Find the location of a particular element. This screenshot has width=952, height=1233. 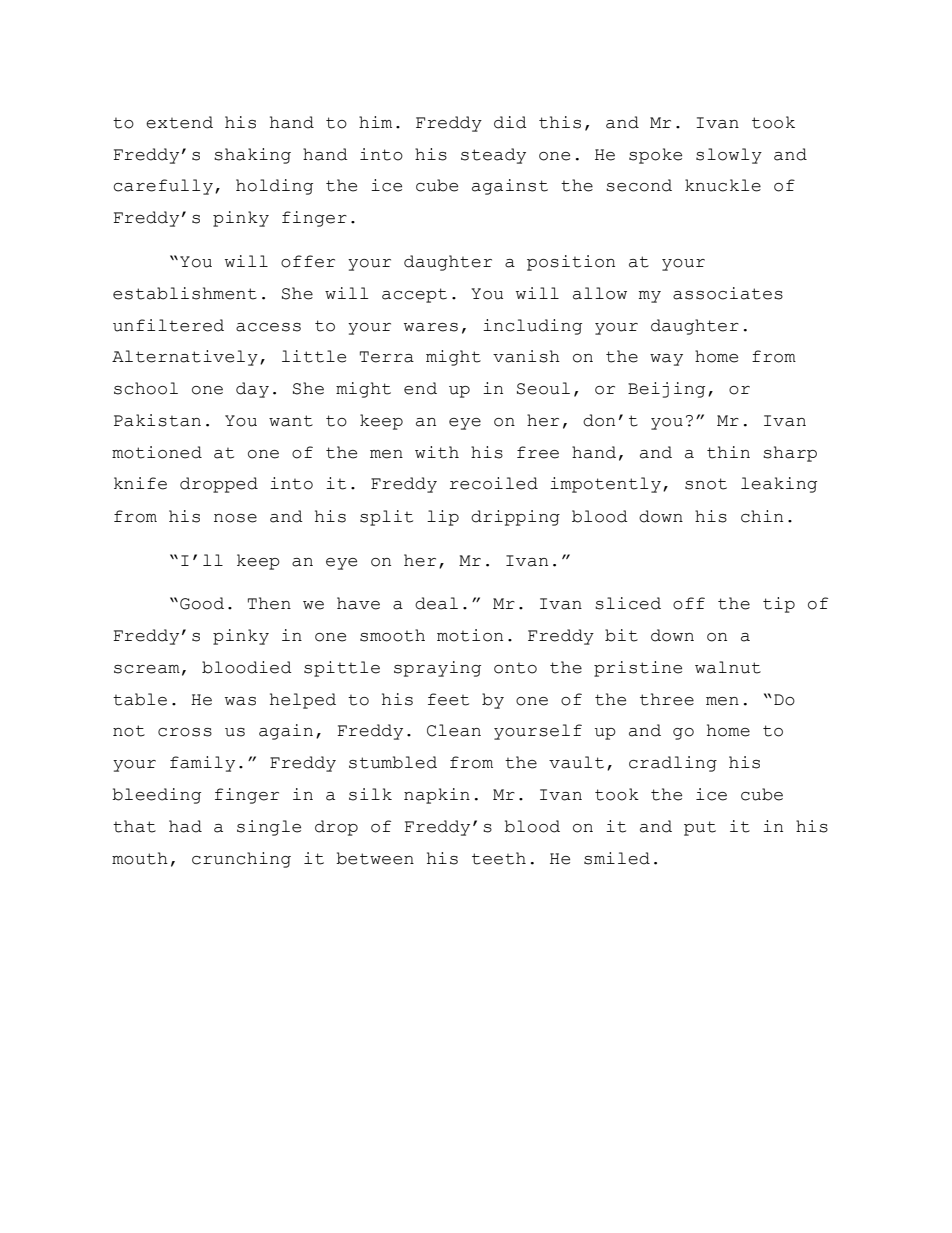

snot is located at coordinates (706, 484).
